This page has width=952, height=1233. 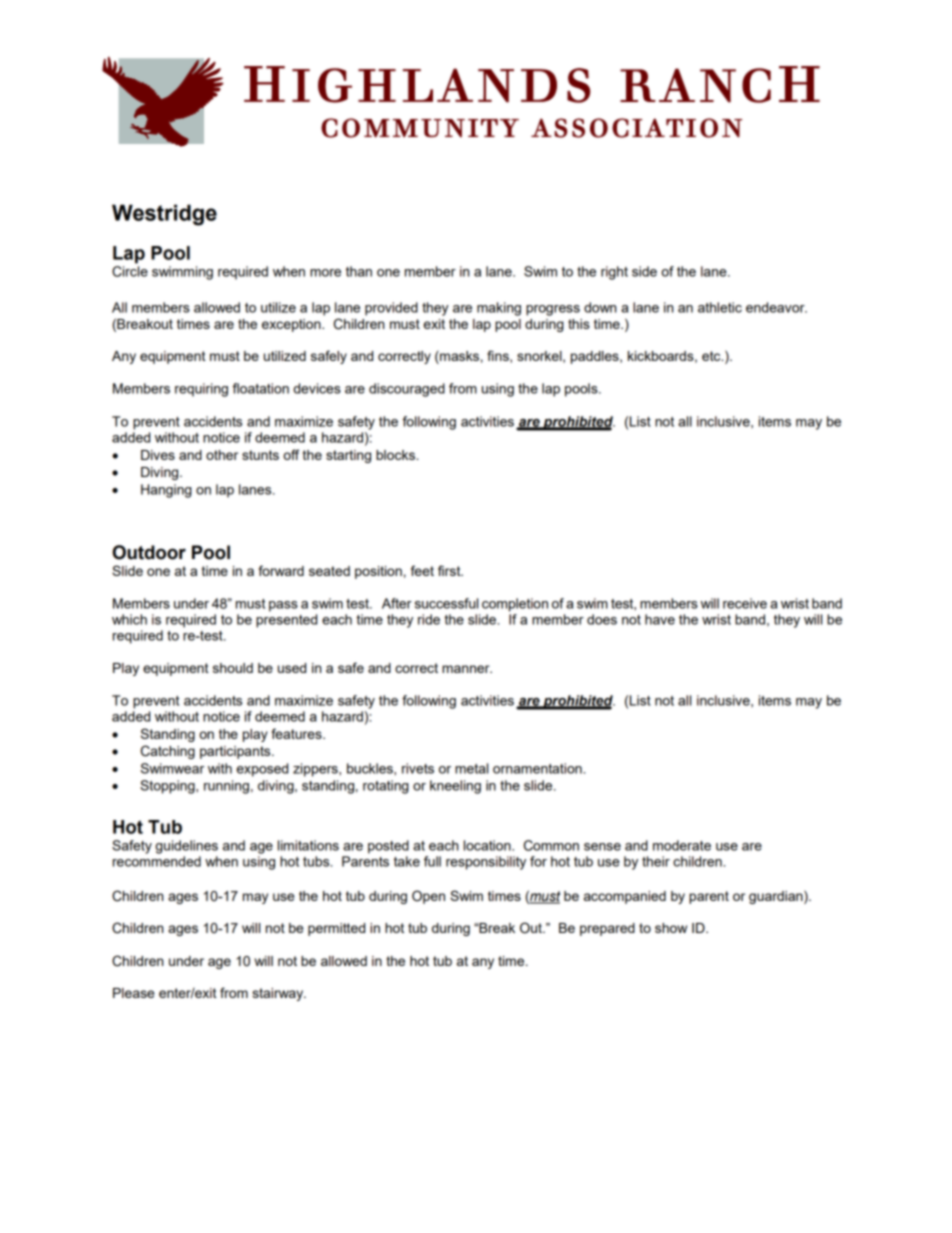 I want to click on athletic, so click(x=720, y=307).
